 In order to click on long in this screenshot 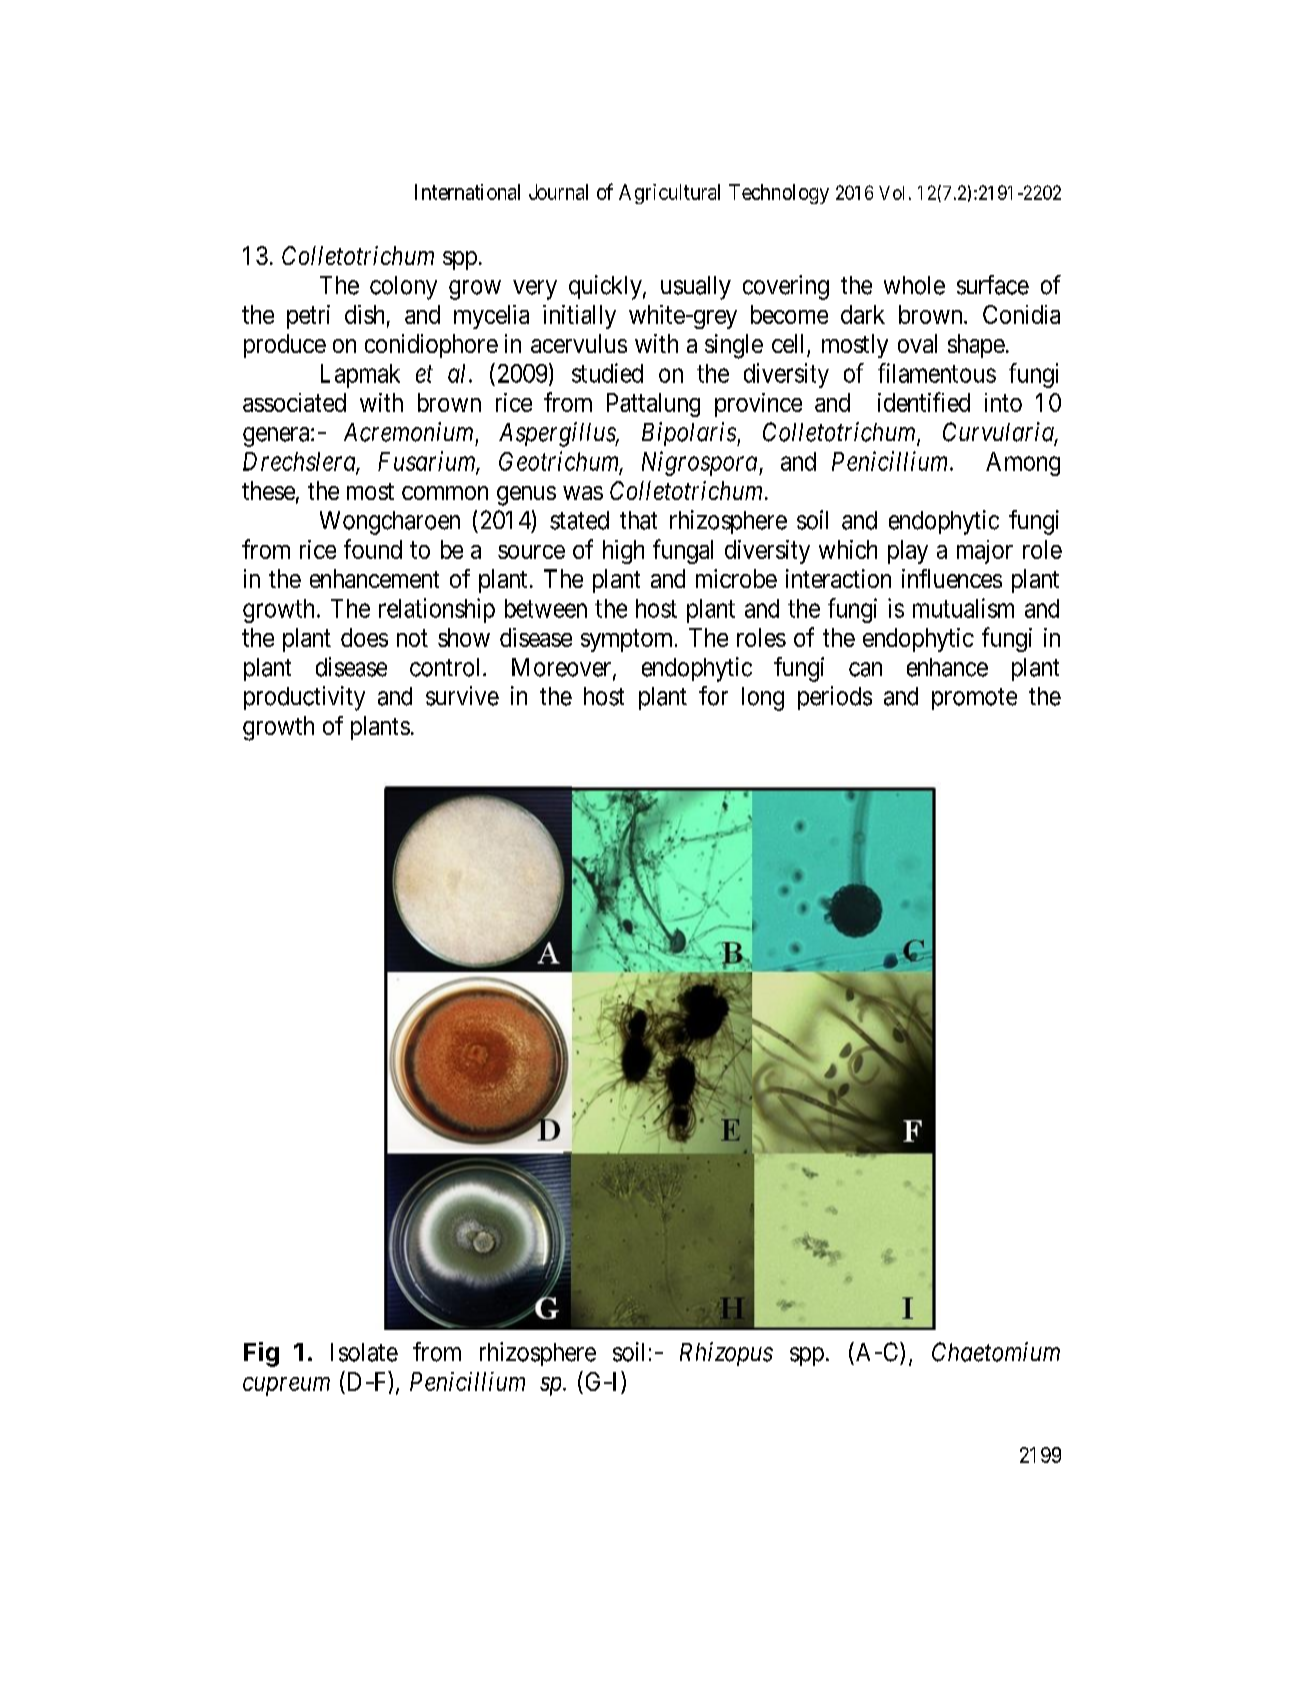, I will do `click(763, 699)`.
